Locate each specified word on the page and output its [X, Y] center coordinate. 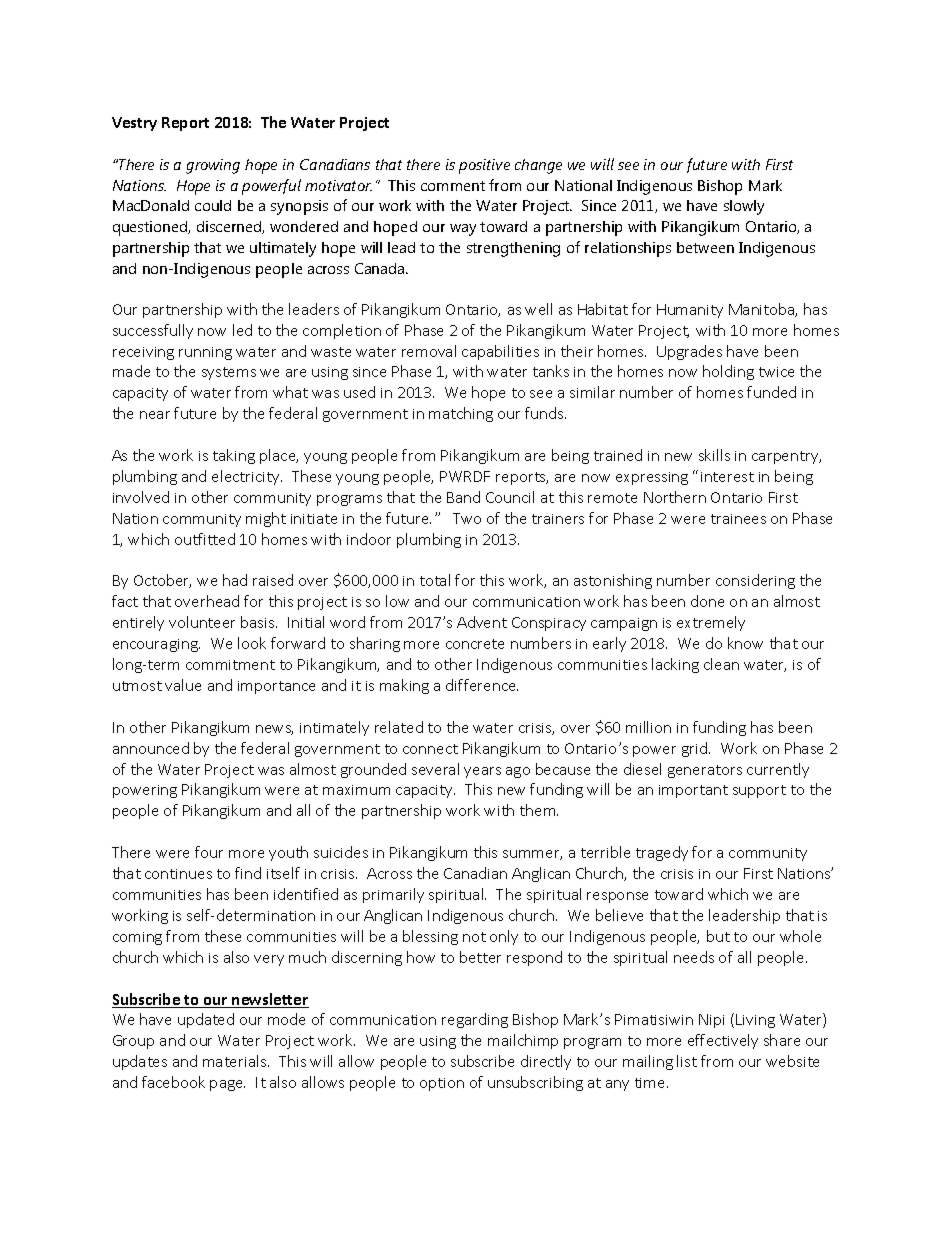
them [539, 810]
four [209, 852]
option [442, 1084]
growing [213, 166]
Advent [482, 622]
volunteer [202, 622]
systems [229, 373]
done [707, 601]
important [693, 791]
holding [728, 372]
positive [484, 166]
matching [461, 414]
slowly [744, 207]
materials [236, 1061]
